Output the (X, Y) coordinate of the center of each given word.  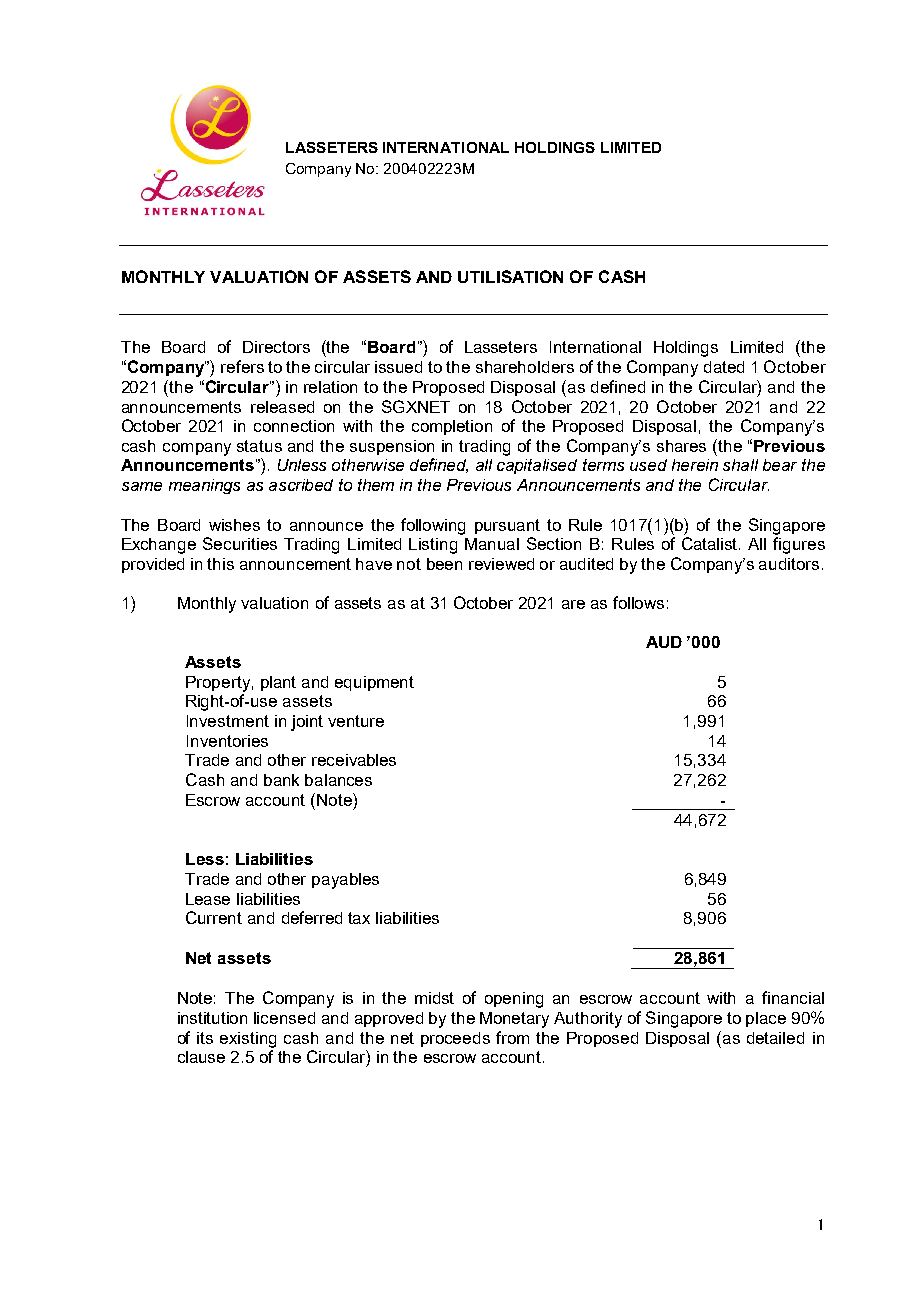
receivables (354, 760)
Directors (276, 347)
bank (281, 780)
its (205, 1038)
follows (638, 602)
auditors (789, 564)
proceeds (455, 1039)
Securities (240, 543)
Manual (492, 544)
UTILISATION (510, 276)
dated (724, 367)
